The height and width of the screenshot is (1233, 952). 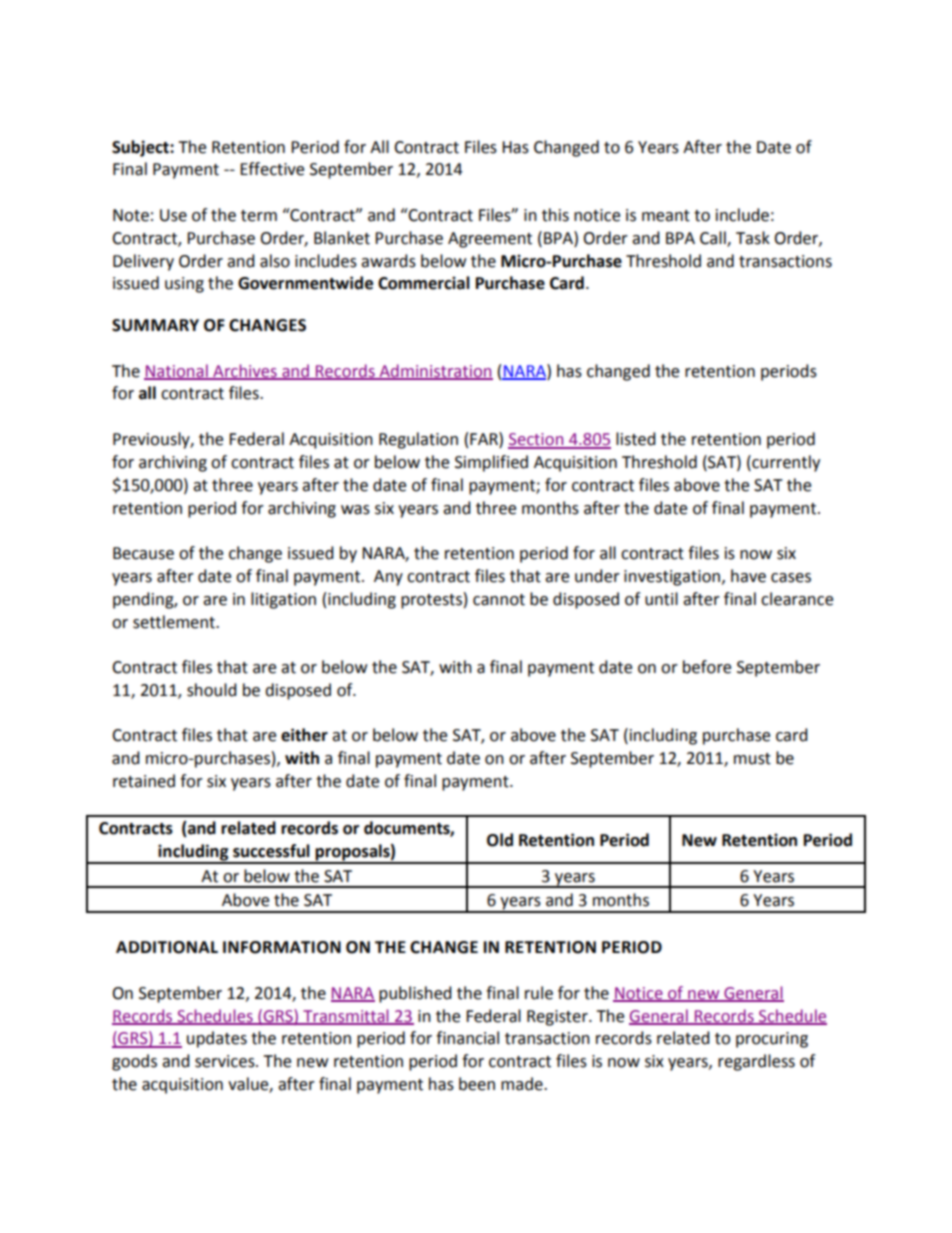 What do you see at coordinates (756, 1062) in the screenshot?
I see `regardless` at bounding box center [756, 1062].
